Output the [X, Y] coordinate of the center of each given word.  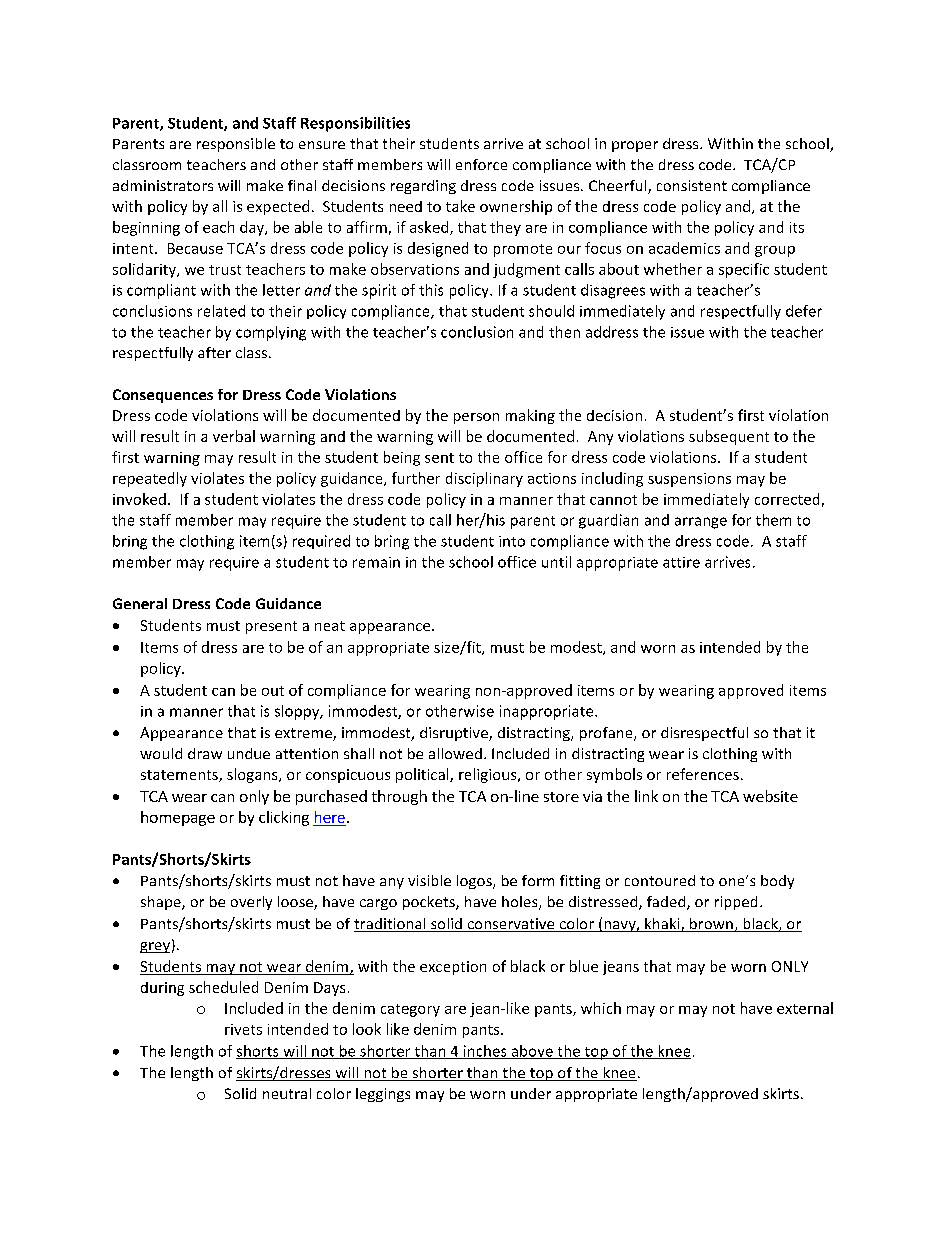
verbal [234, 436]
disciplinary [484, 479]
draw [205, 753]
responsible [236, 145]
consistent [692, 185]
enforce [481, 164]
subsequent [729, 437]
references [703, 774]
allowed [455, 753]
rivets [243, 1029]
